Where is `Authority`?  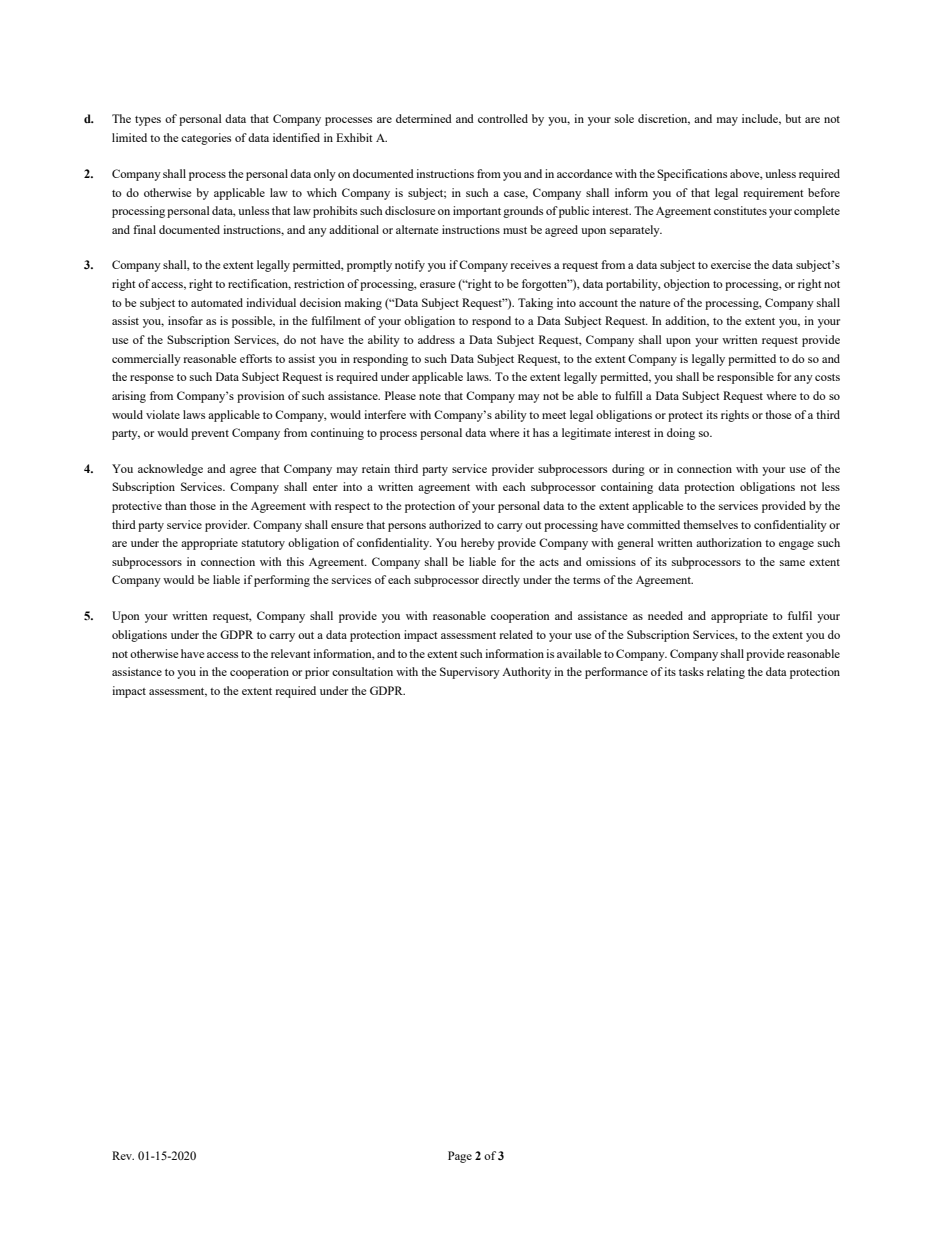 Authority is located at coordinates (526, 673).
